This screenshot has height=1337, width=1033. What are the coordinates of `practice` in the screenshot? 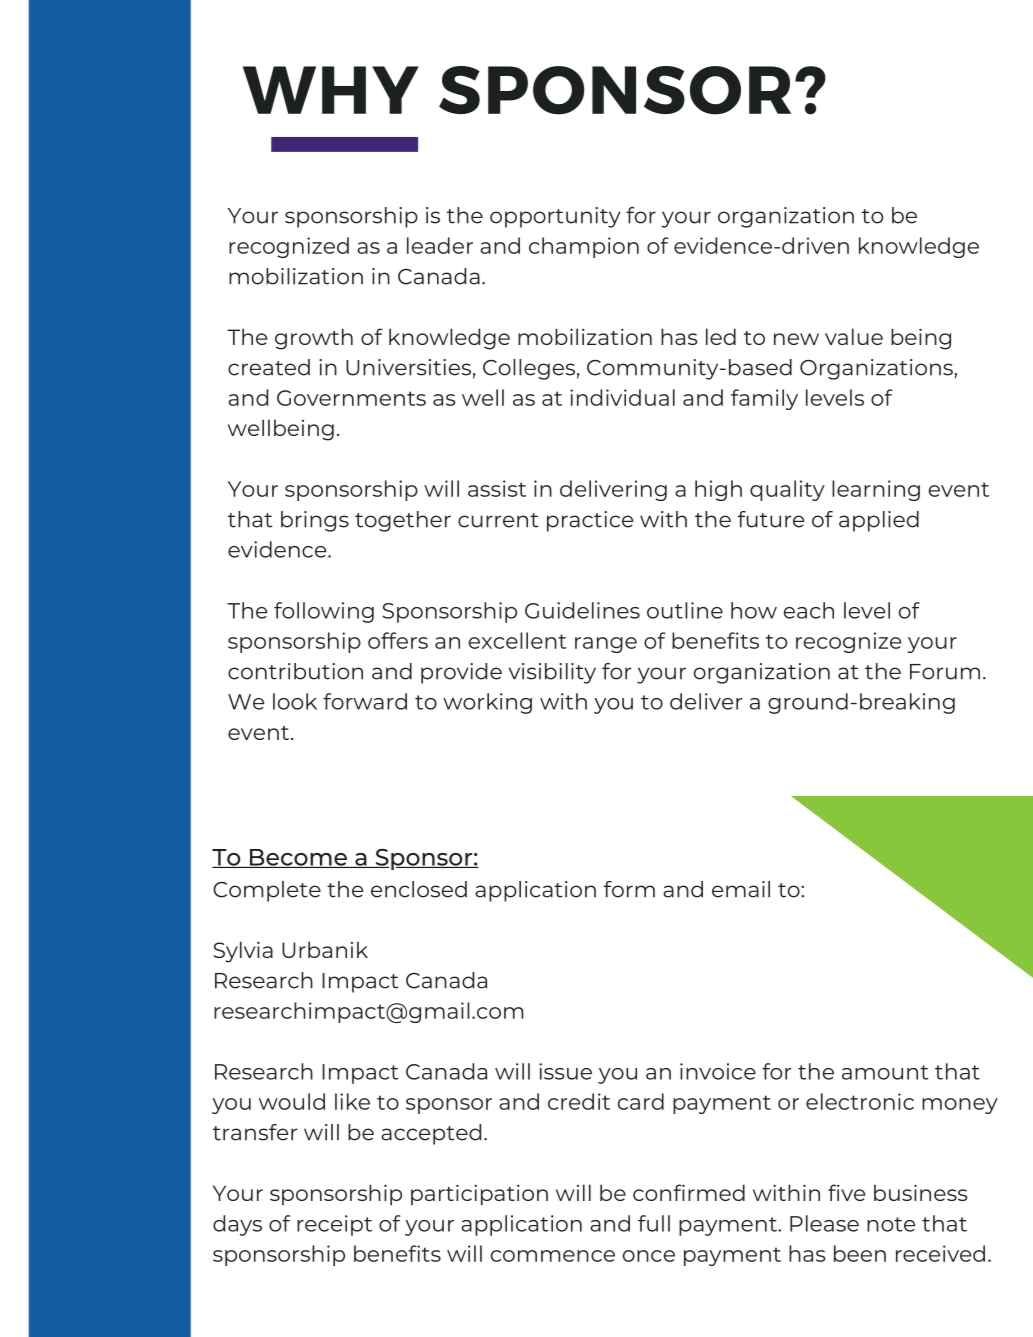 It's located at (590, 521).
